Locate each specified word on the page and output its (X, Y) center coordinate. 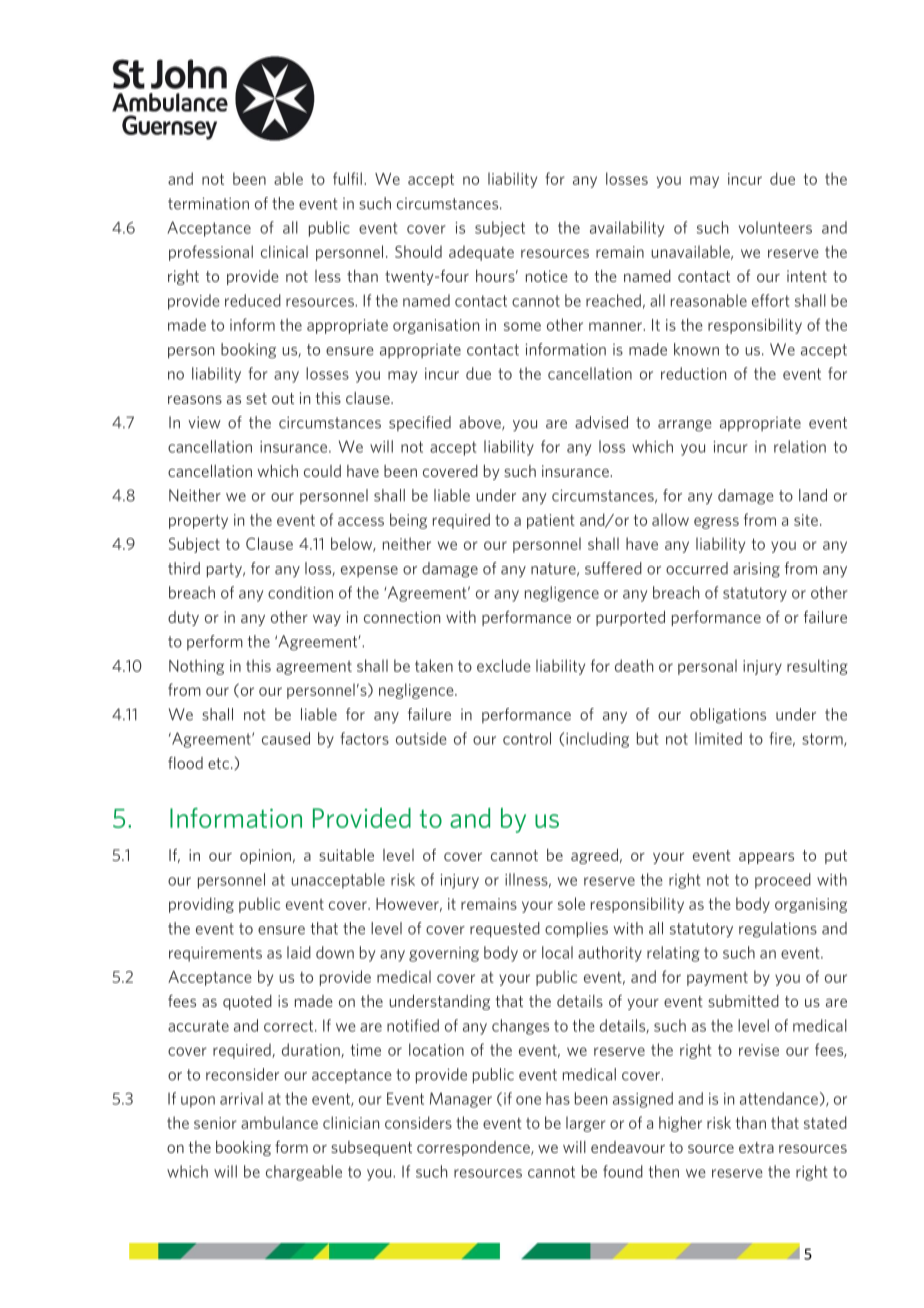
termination (208, 203)
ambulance (279, 1122)
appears (766, 858)
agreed (594, 856)
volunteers (775, 227)
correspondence (474, 1148)
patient (551, 521)
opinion (265, 856)
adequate (481, 253)
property (198, 521)
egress (716, 523)
